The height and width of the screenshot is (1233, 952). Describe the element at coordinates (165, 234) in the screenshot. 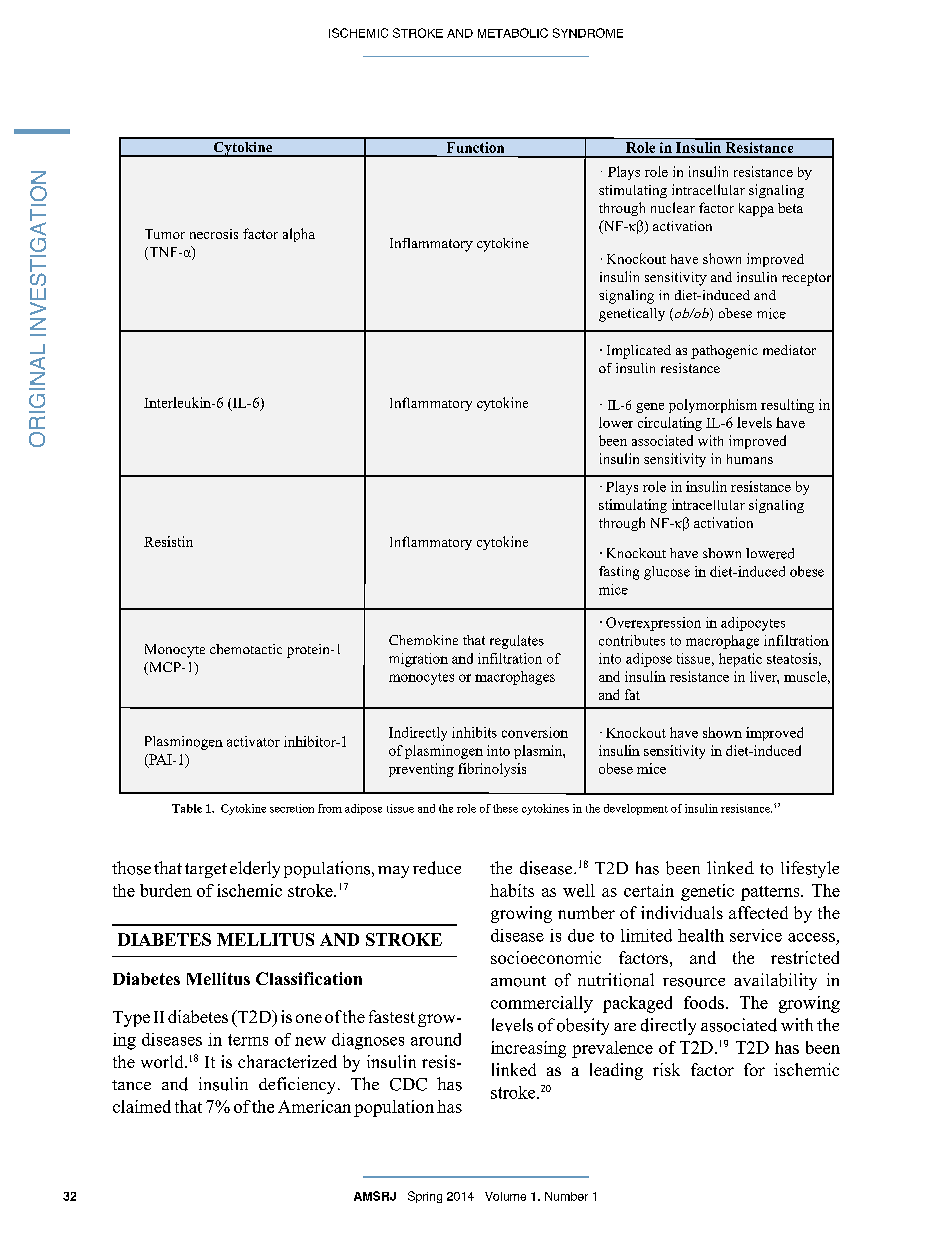

I see `Tumor` at that location.
